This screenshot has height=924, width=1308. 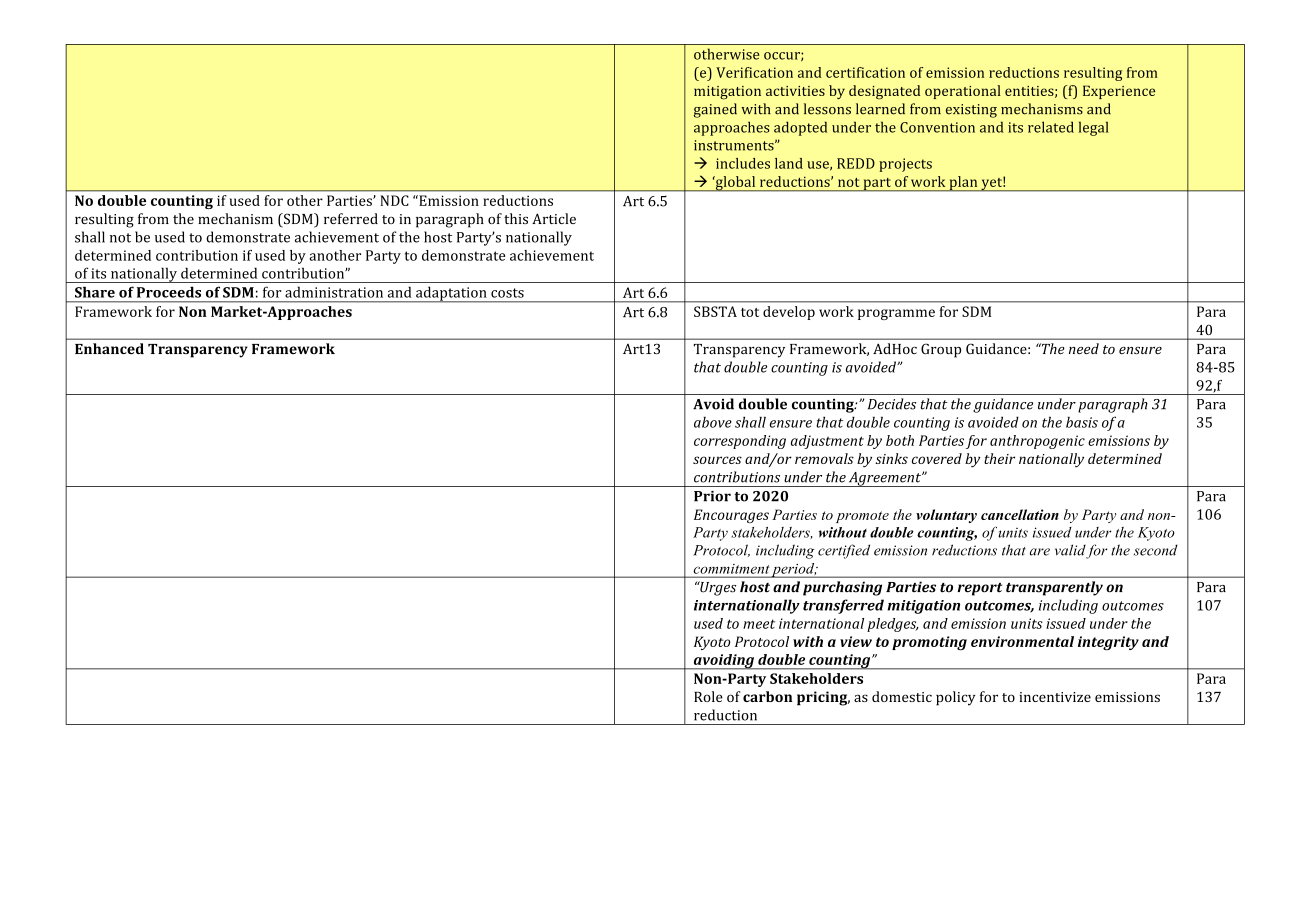 I want to click on operational, so click(x=963, y=92).
